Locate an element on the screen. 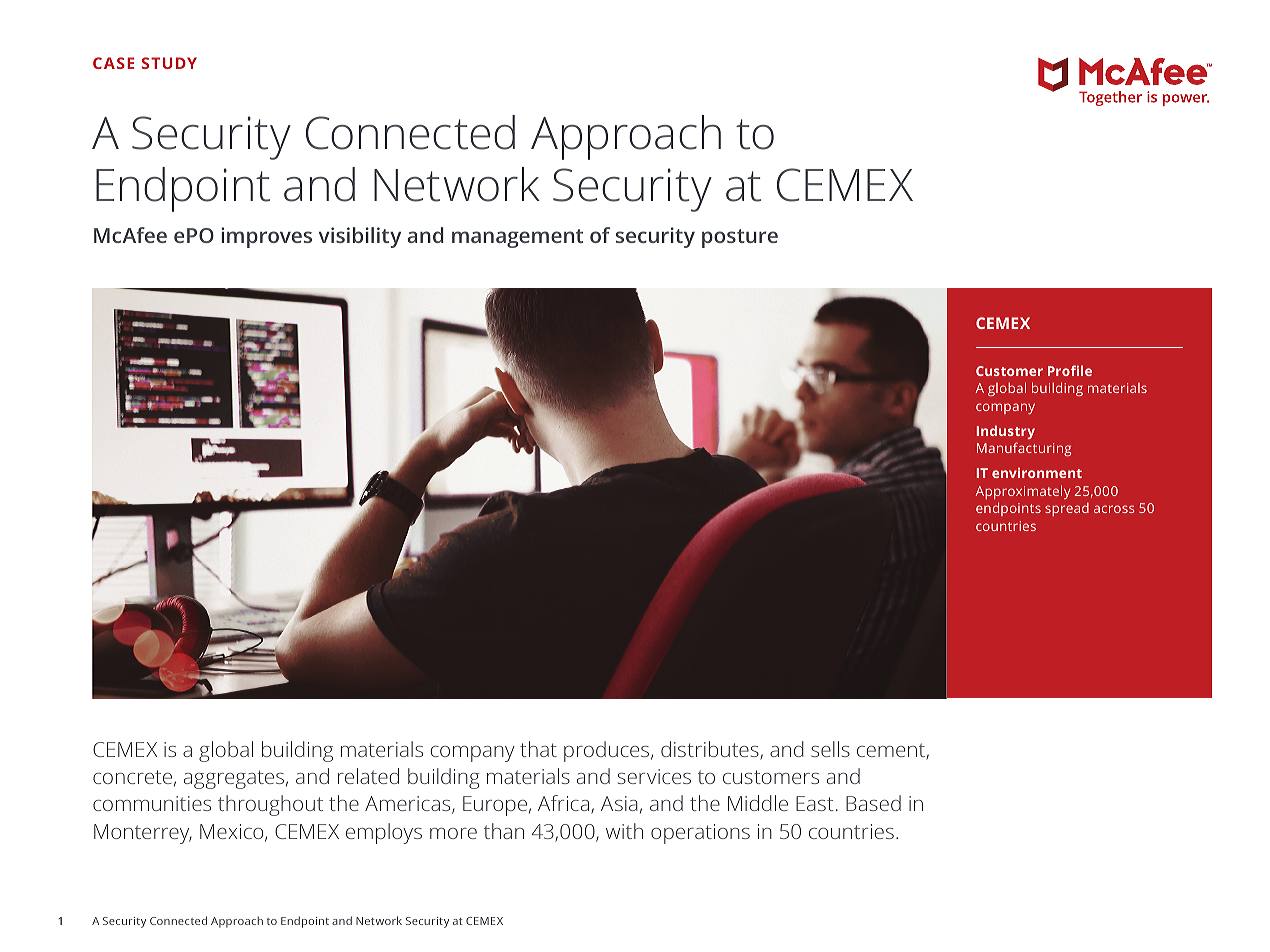  Industry is located at coordinates (1006, 432).
